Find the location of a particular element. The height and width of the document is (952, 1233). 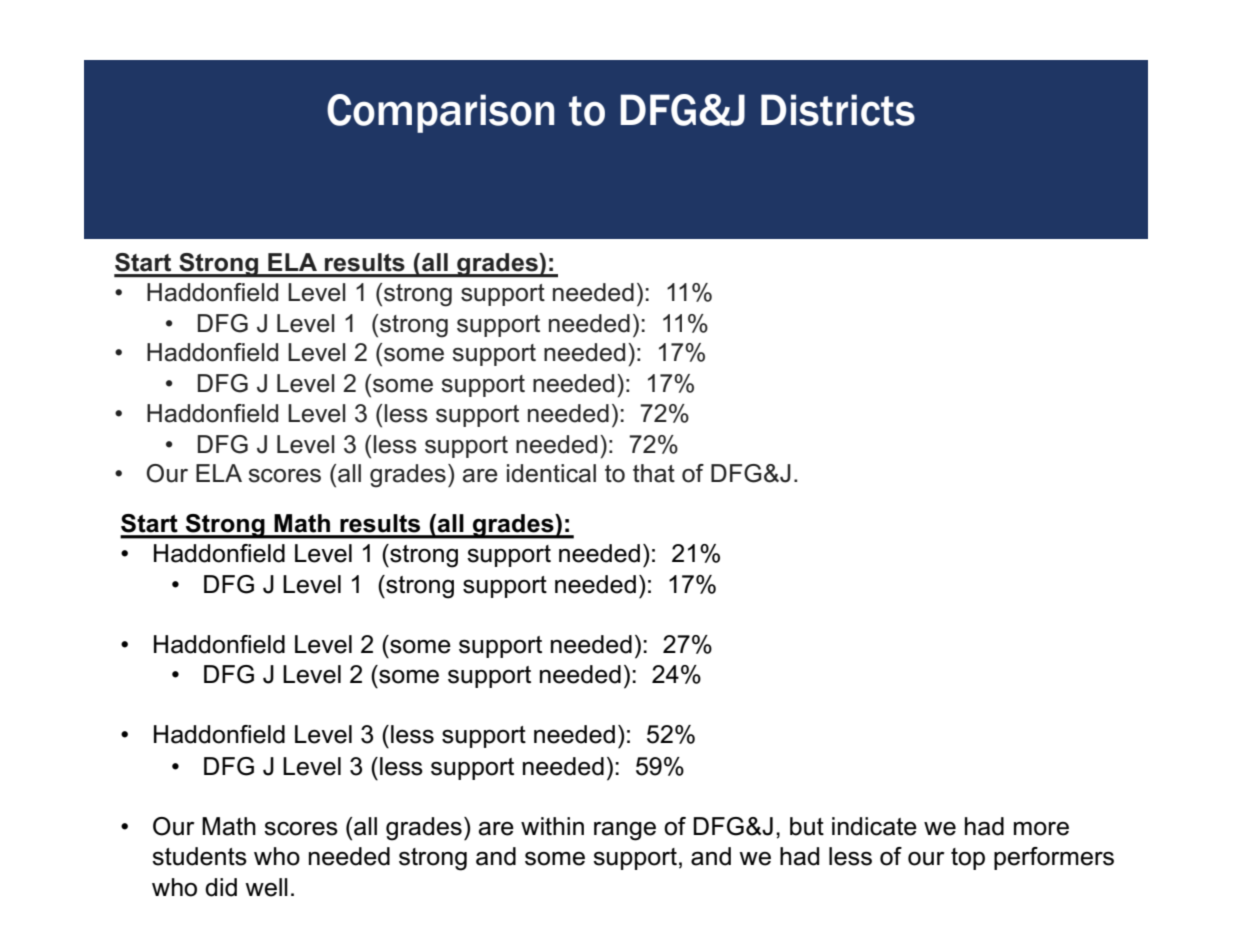

identical is located at coordinates (551, 473).
